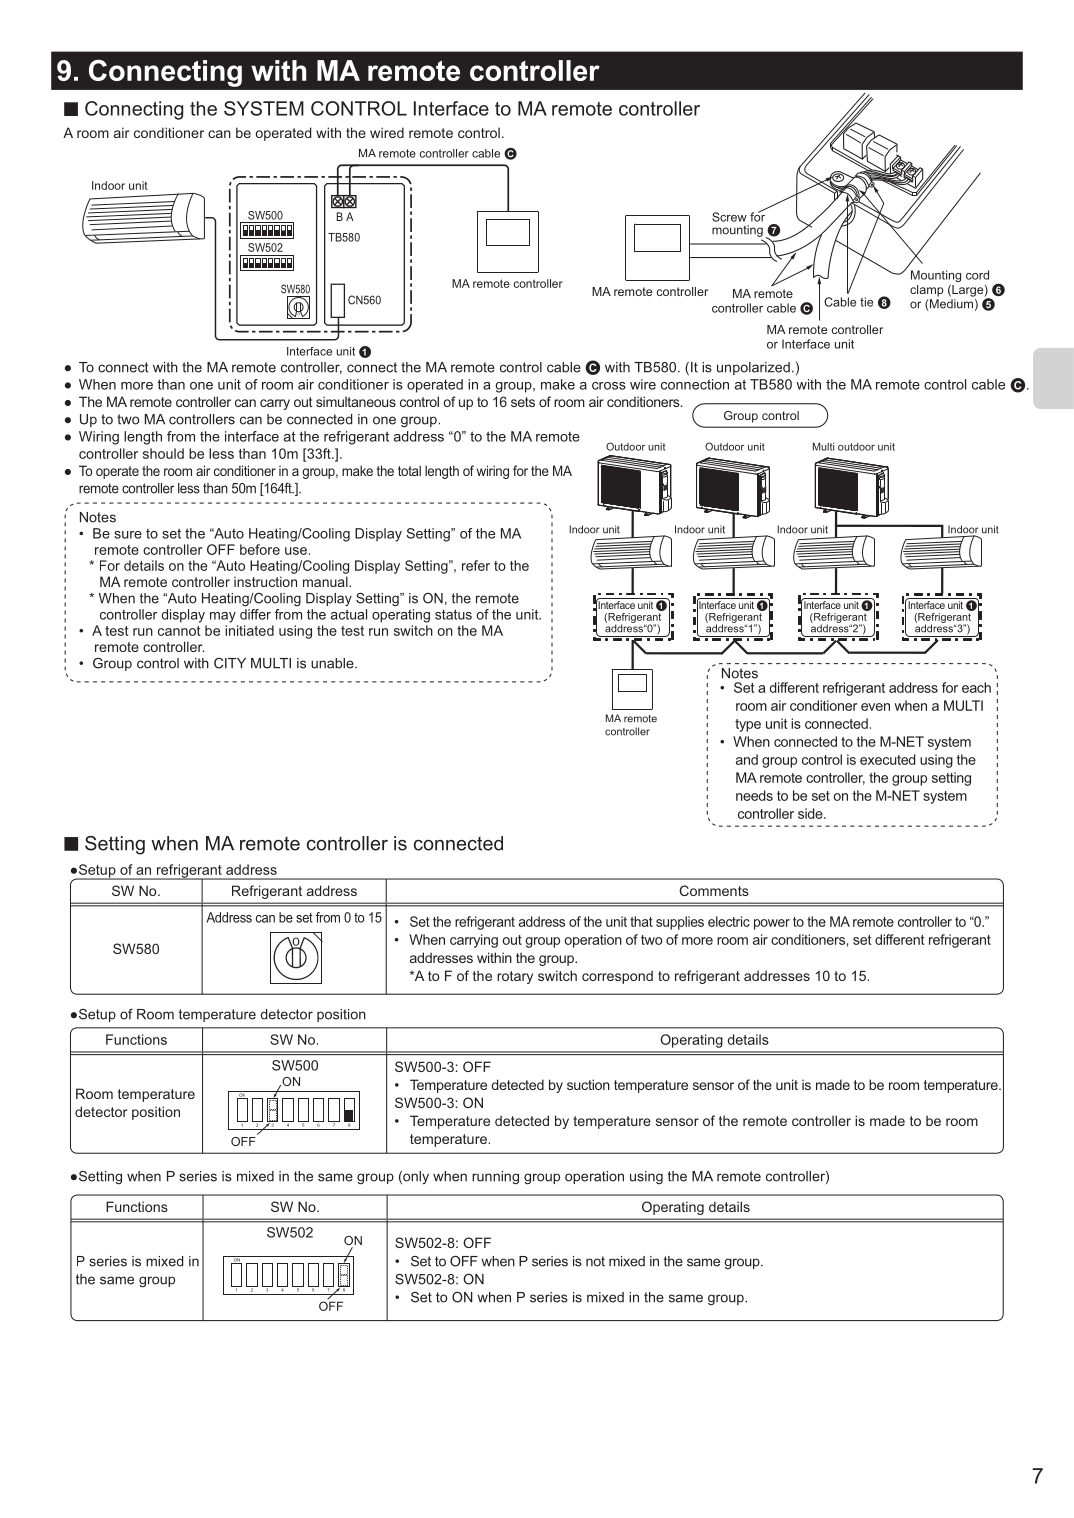 This screenshot has width=1074, height=1518. Describe the element at coordinates (515, 977) in the screenshot. I see `rotary` at that location.
